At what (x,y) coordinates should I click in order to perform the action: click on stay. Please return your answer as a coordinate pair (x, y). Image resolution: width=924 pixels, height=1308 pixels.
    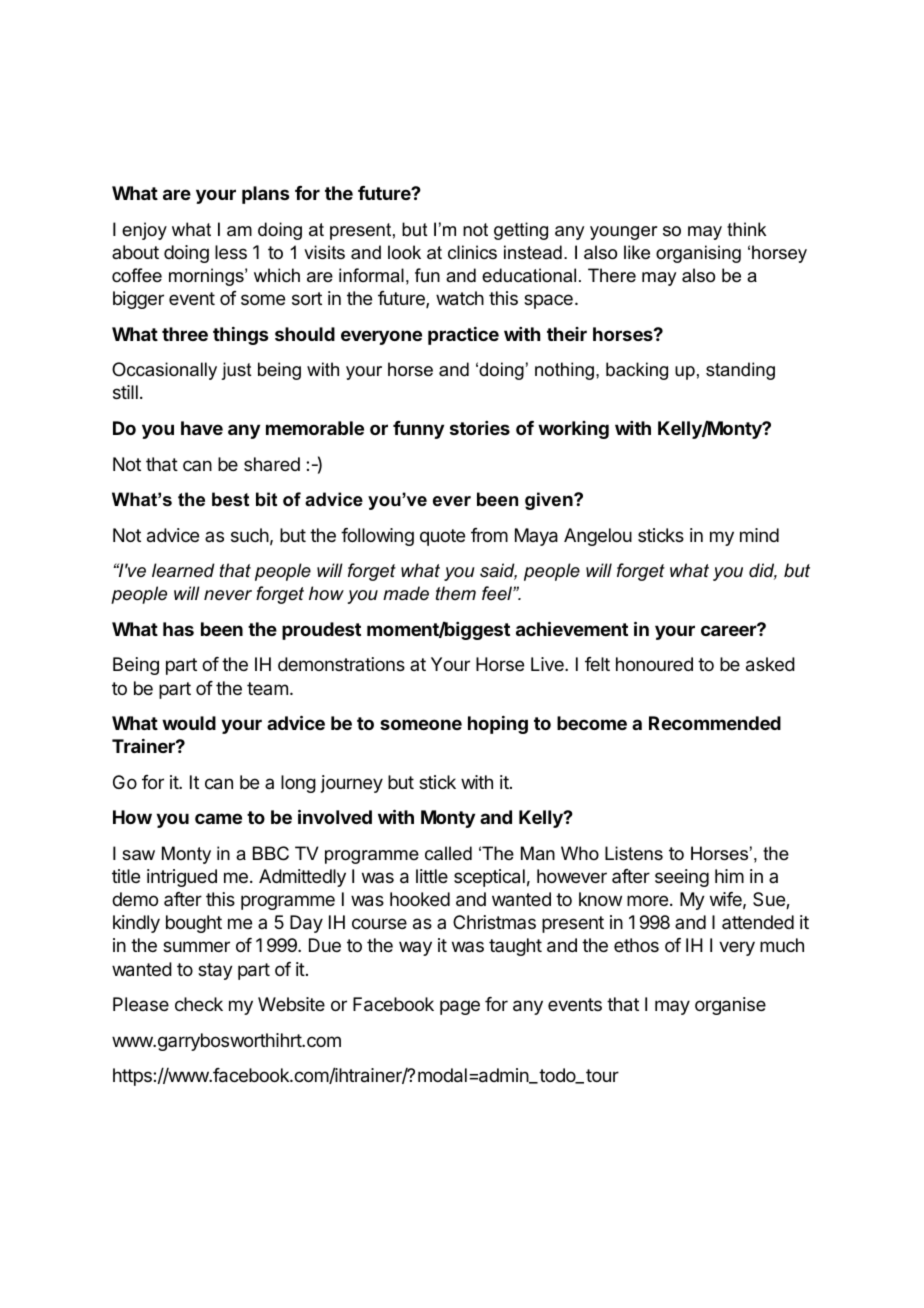
    Looking at the image, I should click on (215, 971).
